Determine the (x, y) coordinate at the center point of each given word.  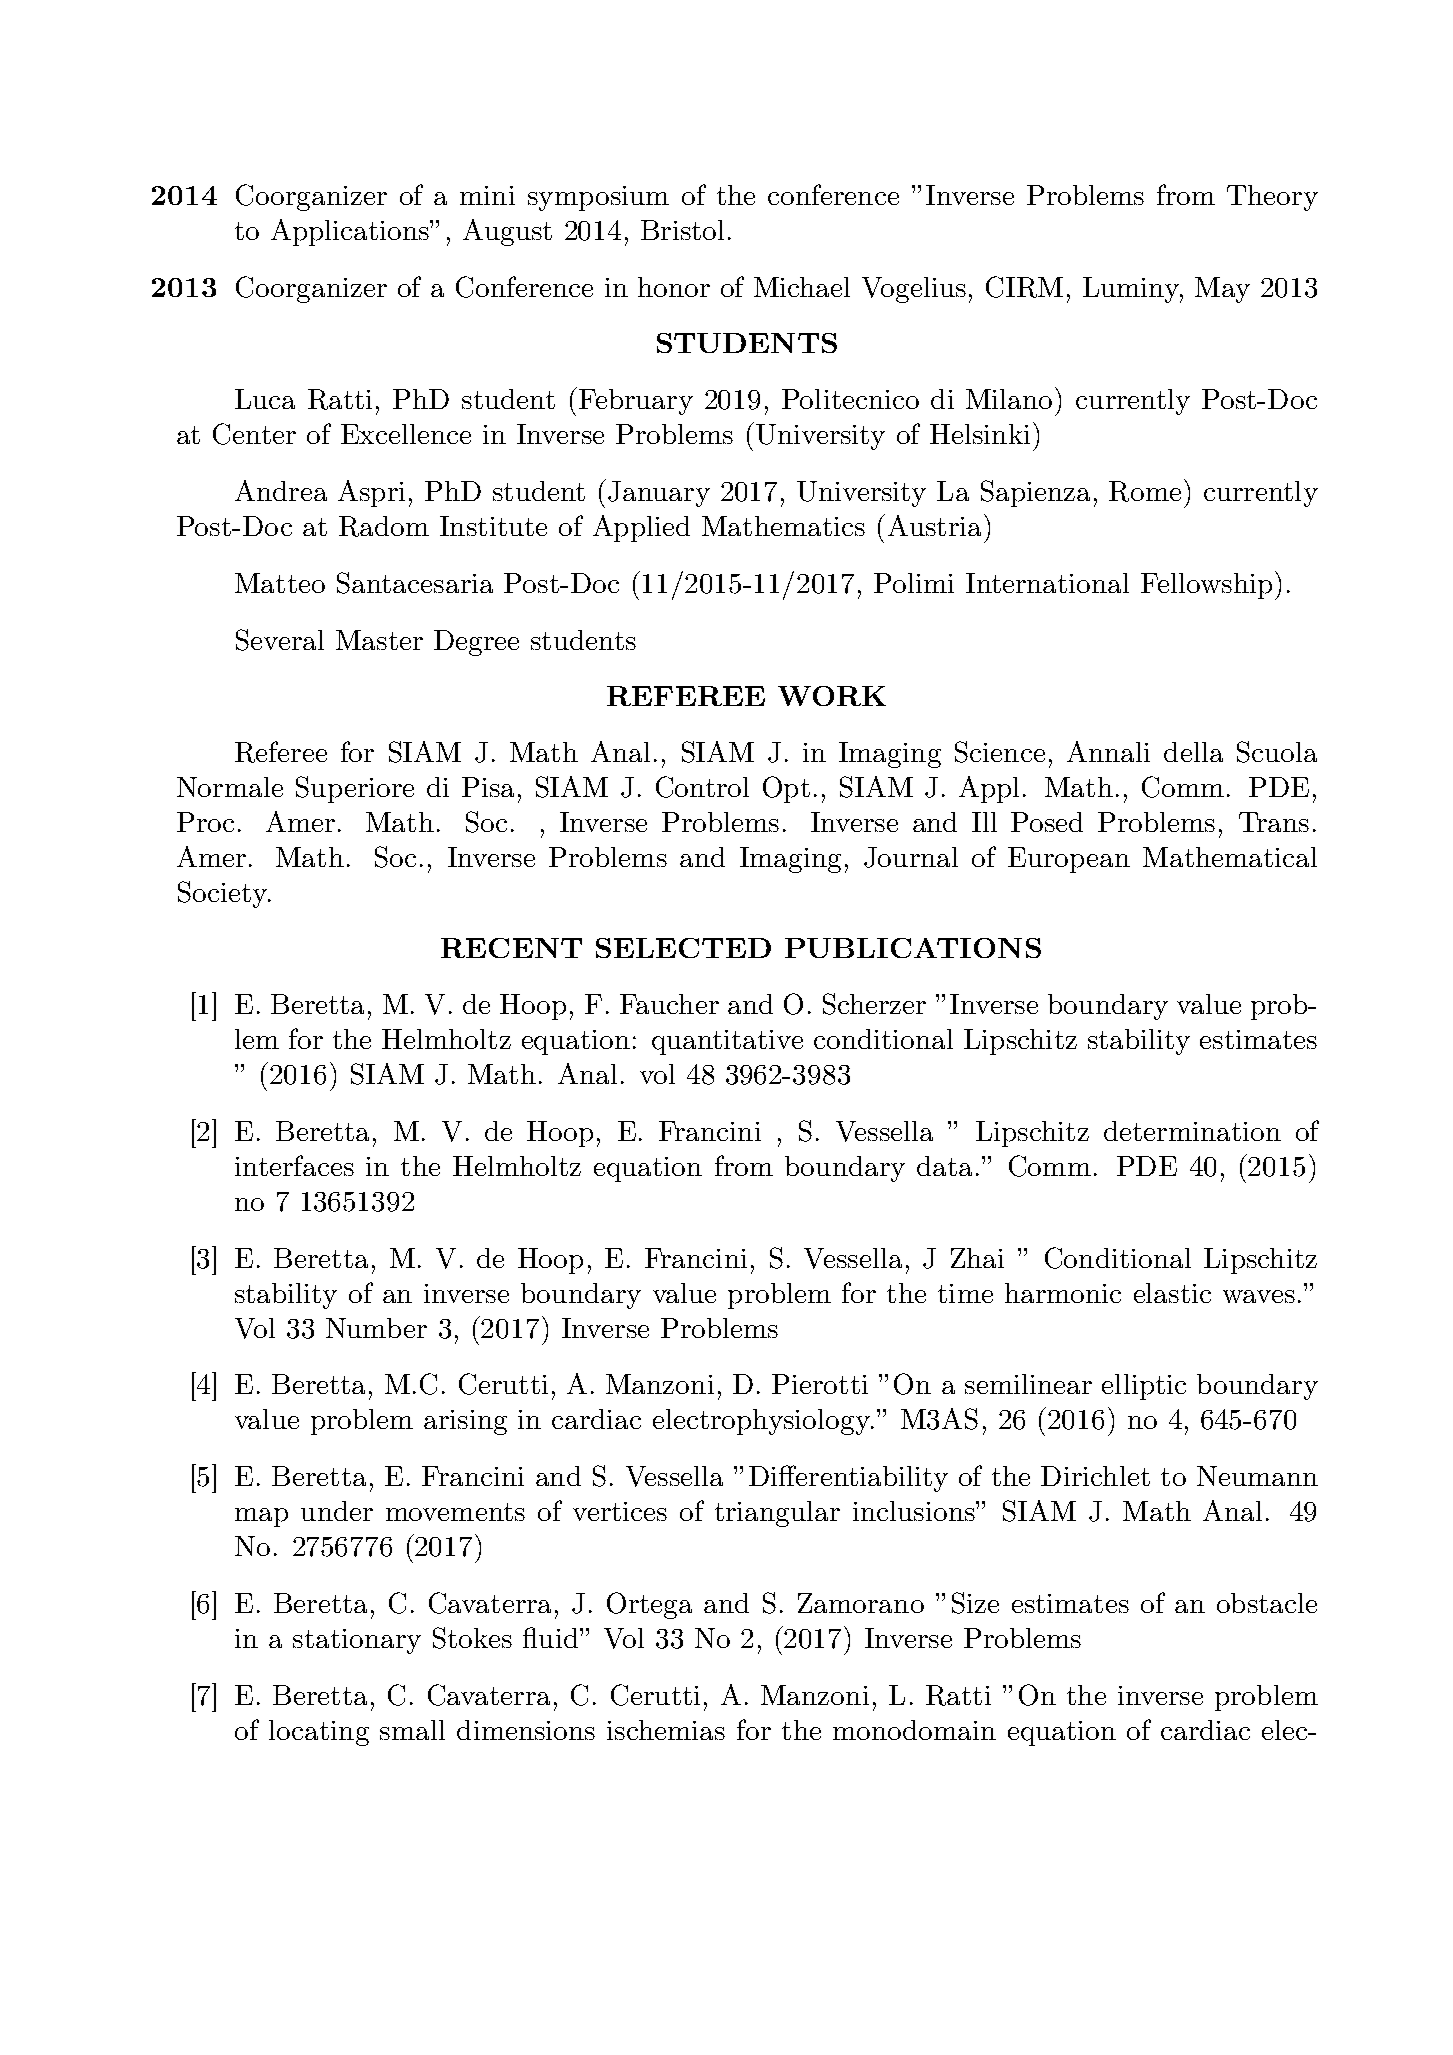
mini (487, 195)
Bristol (682, 230)
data (944, 1166)
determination (1192, 1131)
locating (319, 1733)
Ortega (649, 1605)
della (1193, 752)
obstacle (1267, 1603)
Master (379, 640)
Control (702, 787)
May (1222, 290)
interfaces (294, 1165)
